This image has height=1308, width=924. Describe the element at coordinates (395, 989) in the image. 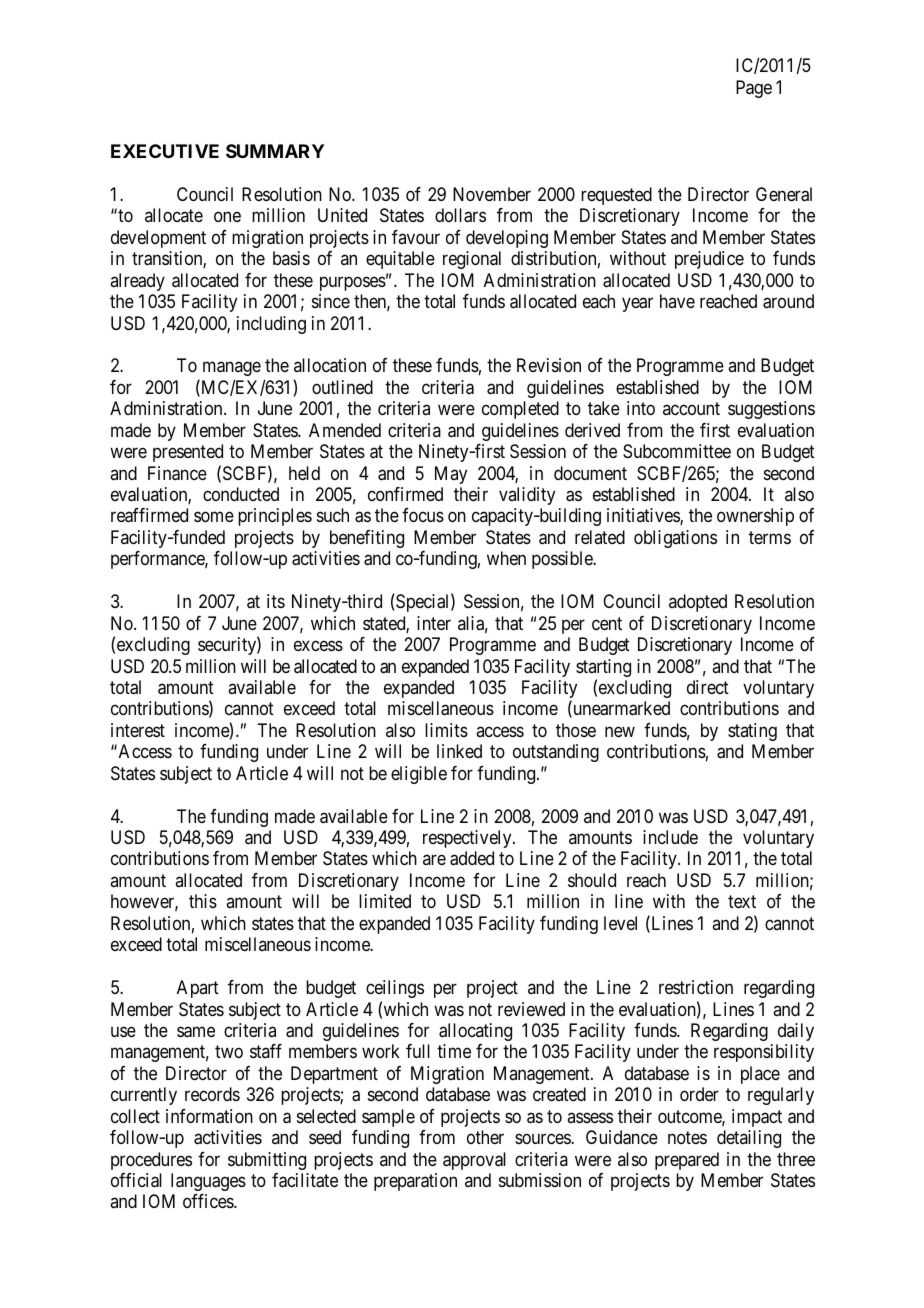

I see `ceilings` at that location.
